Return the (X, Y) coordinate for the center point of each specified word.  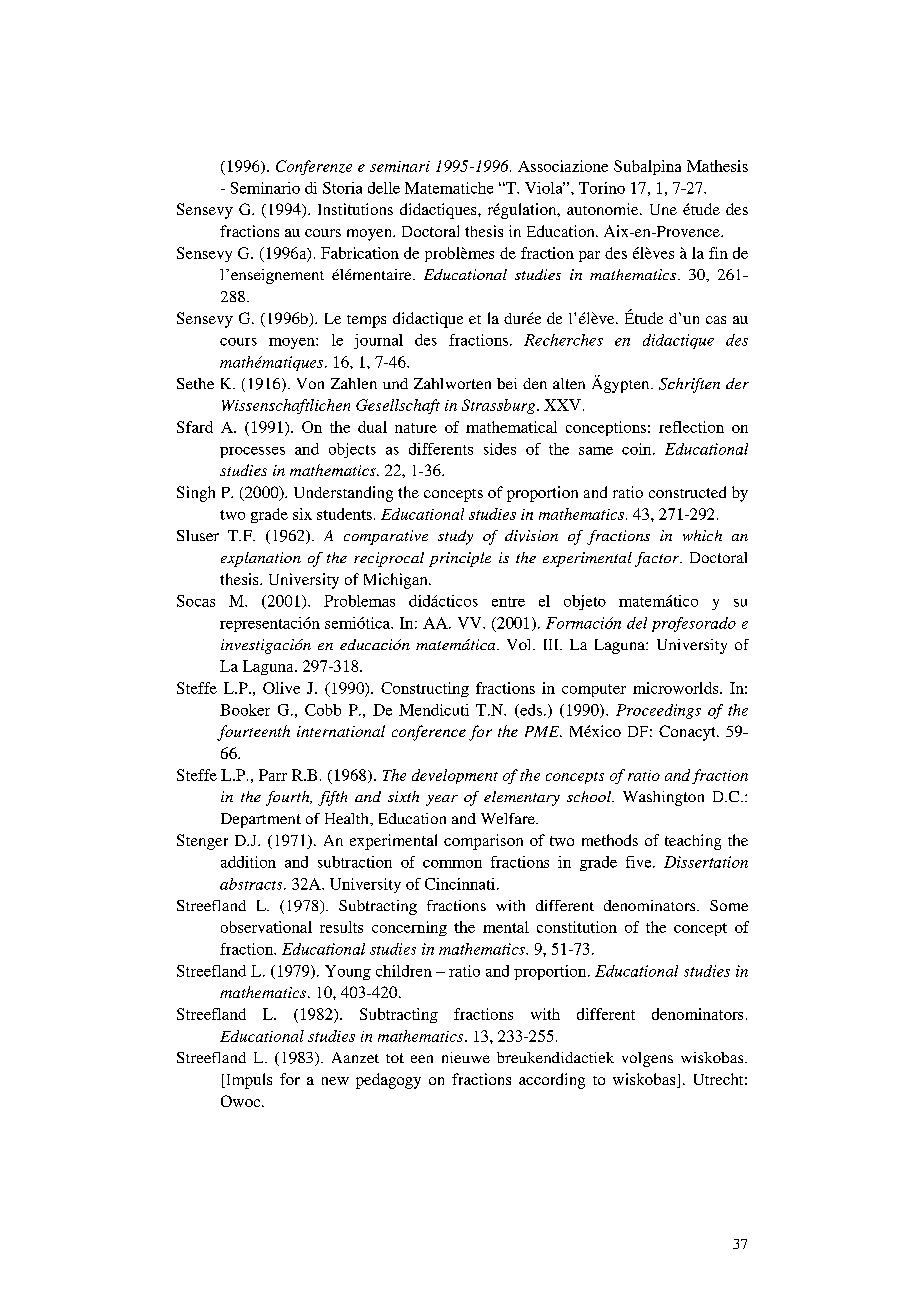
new (335, 1081)
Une (663, 209)
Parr (273, 775)
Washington (663, 798)
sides (500, 449)
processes (252, 452)
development (455, 776)
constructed (687, 492)
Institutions (355, 209)
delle (384, 188)
